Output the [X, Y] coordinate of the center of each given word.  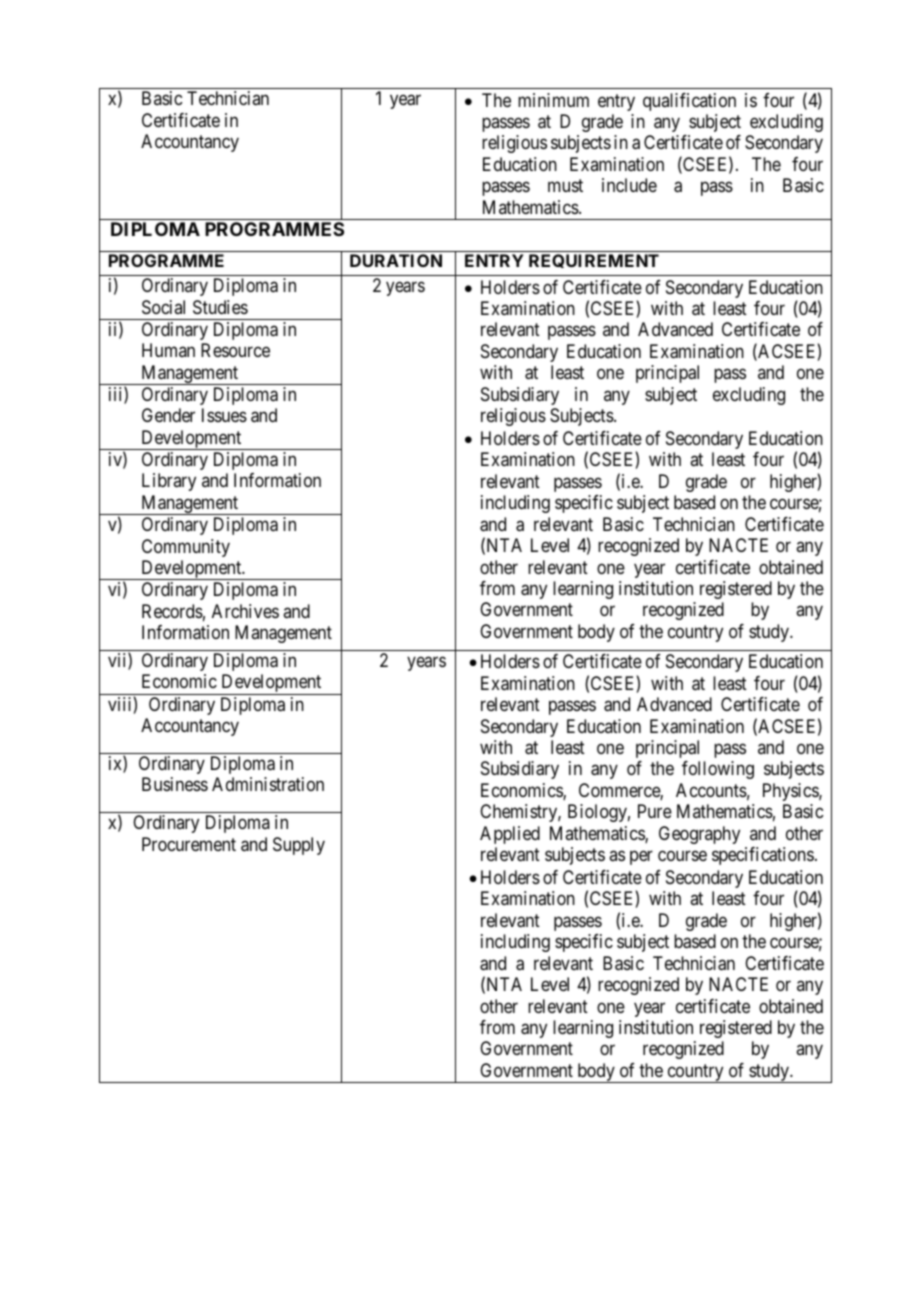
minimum [553, 100]
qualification [689, 102]
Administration [268, 784]
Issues [224, 415]
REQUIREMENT [594, 261]
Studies [220, 307]
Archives [245, 611]
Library [169, 482]
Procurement [189, 844]
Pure [655, 811]
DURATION [396, 260]
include [629, 185]
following [718, 770]
